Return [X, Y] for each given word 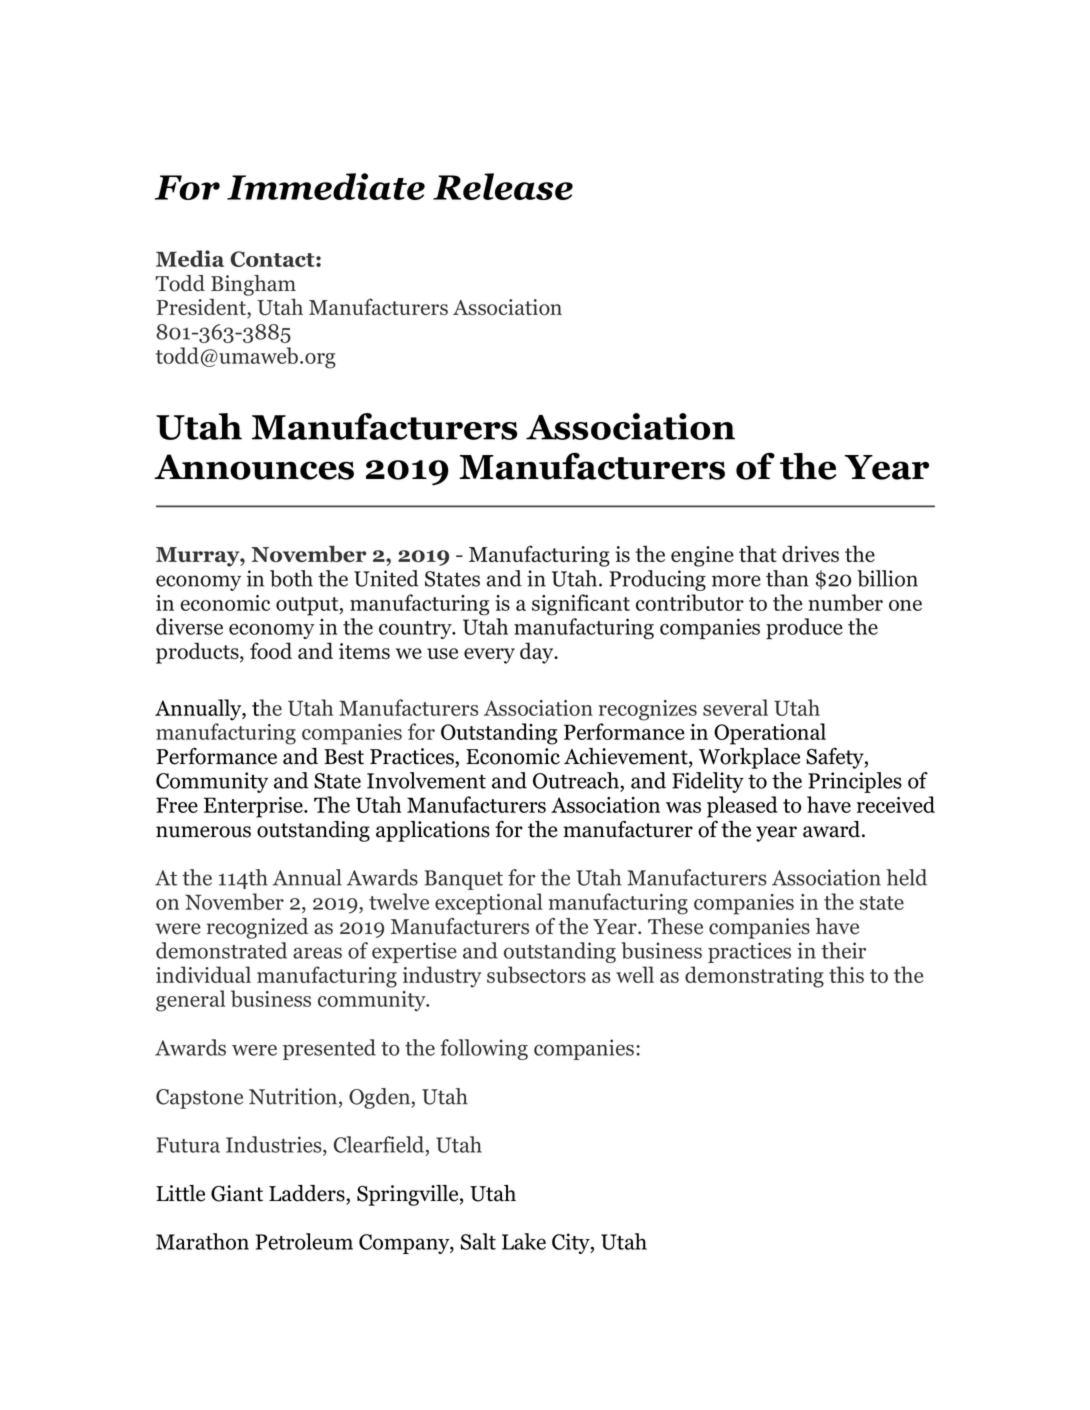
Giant [237, 1193]
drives [810, 554]
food [271, 651]
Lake [524, 1241]
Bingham [253, 285]
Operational [770, 734]
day [538, 653]
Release [503, 186]
